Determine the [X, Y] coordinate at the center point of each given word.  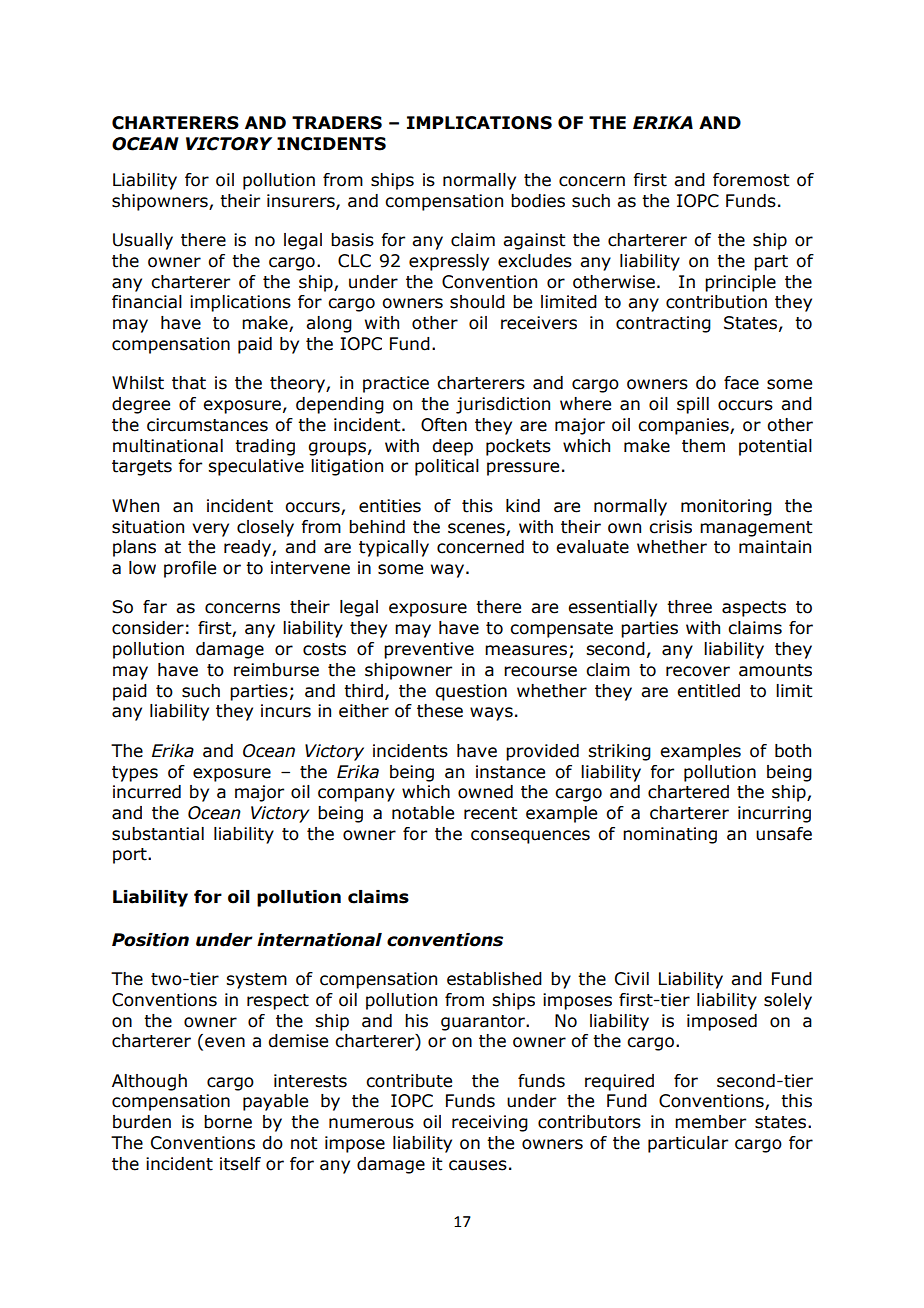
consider [148, 628]
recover [698, 671]
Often [444, 425]
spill [693, 405]
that [189, 383]
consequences [530, 837]
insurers [302, 201]
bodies [538, 201]
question [471, 692]
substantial [158, 834]
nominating [670, 835]
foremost [751, 180]
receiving [490, 1123]
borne [228, 1122]
